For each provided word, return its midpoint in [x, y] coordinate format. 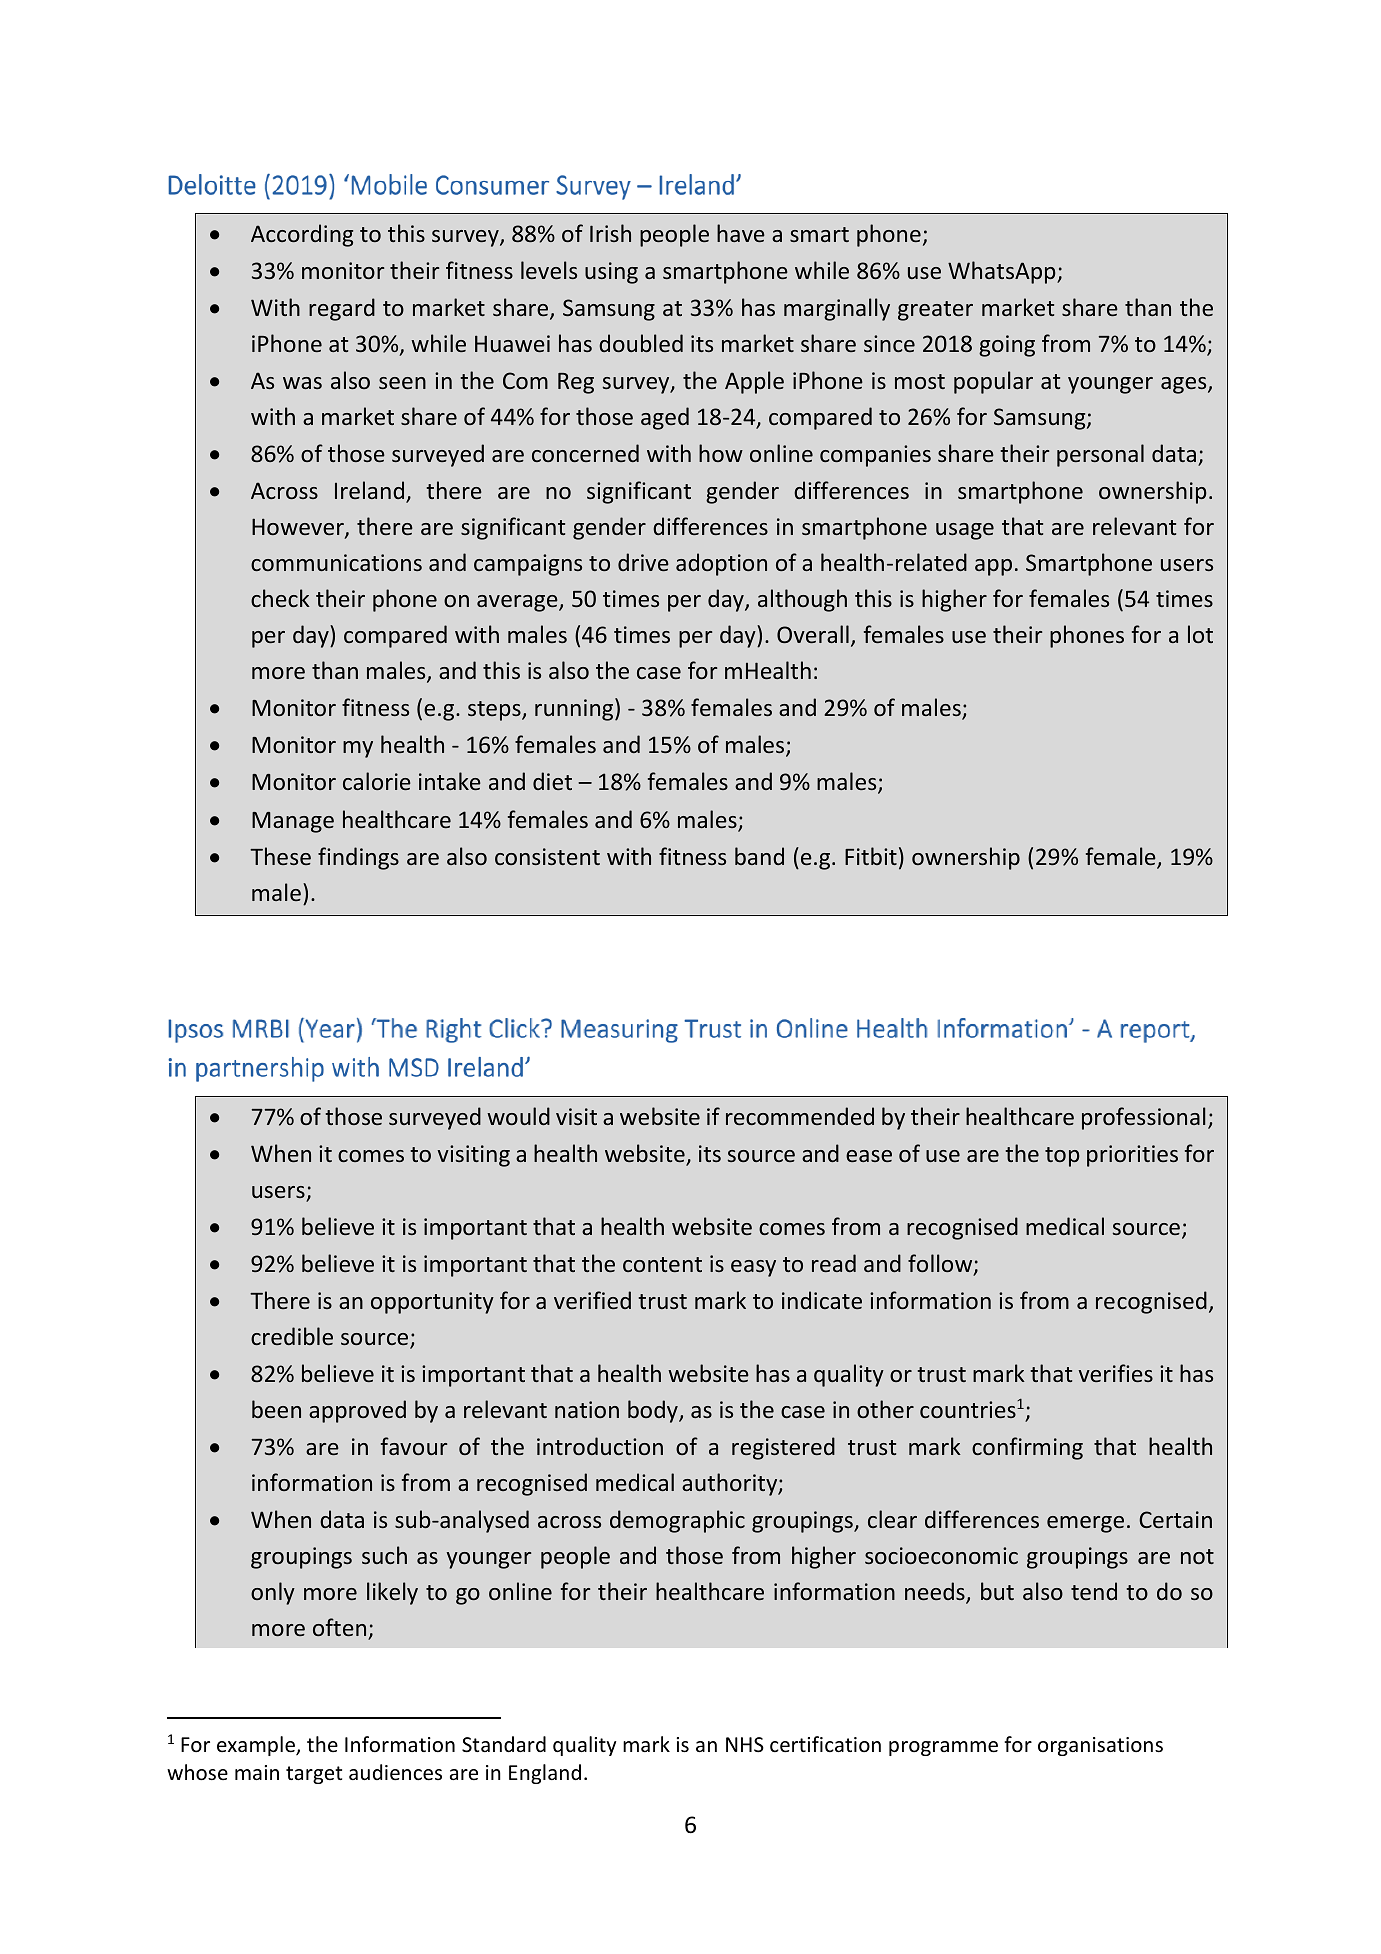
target [314, 1775]
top [1062, 1157]
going [1007, 346]
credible [292, 1336]
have [741, 233]
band [759, 856]
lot [1200, 634]
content [662, 1264]
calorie [377, 781]
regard [342, 309]
